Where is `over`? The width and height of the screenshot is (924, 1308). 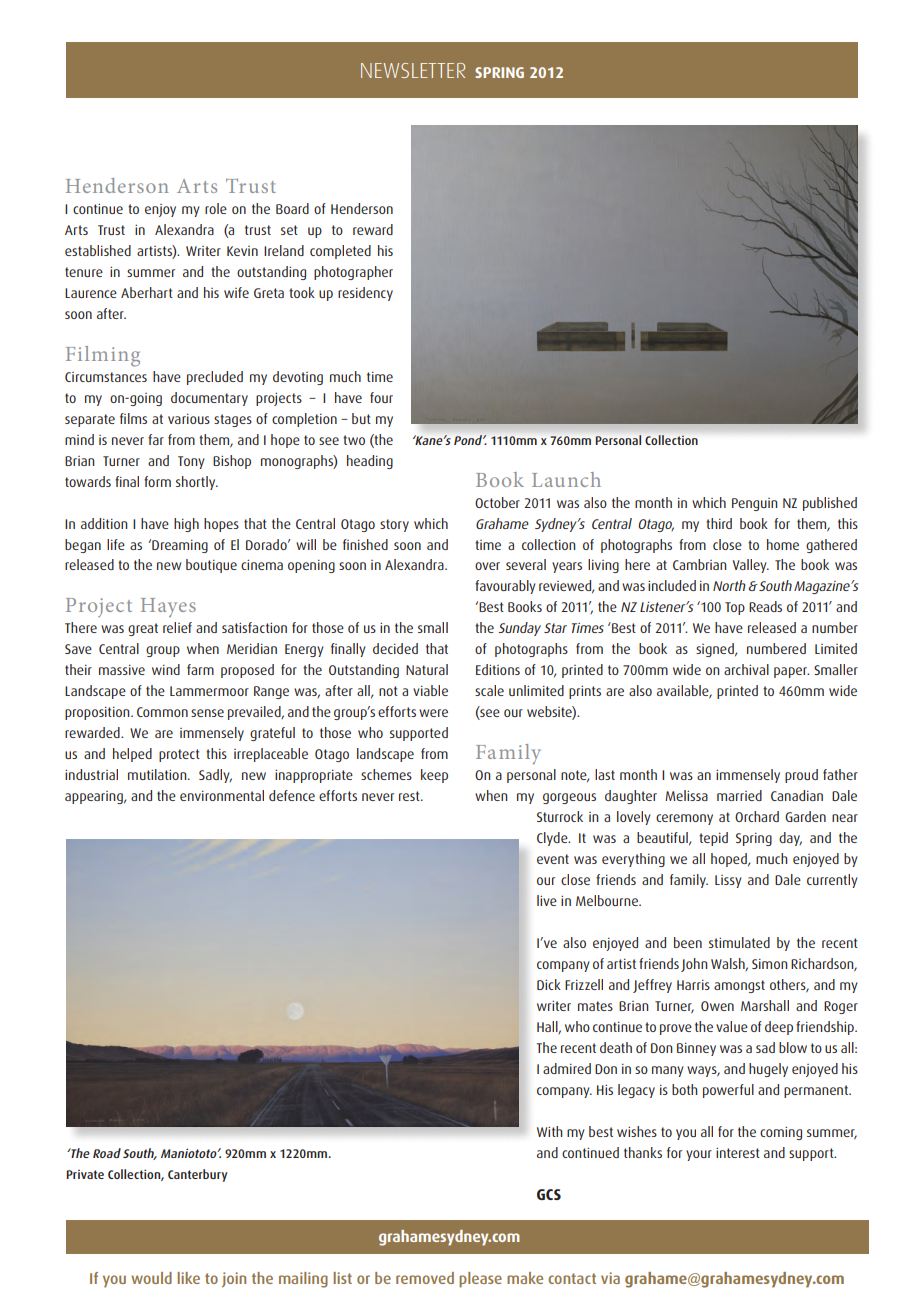
over is located at coordinates (487, 566).
